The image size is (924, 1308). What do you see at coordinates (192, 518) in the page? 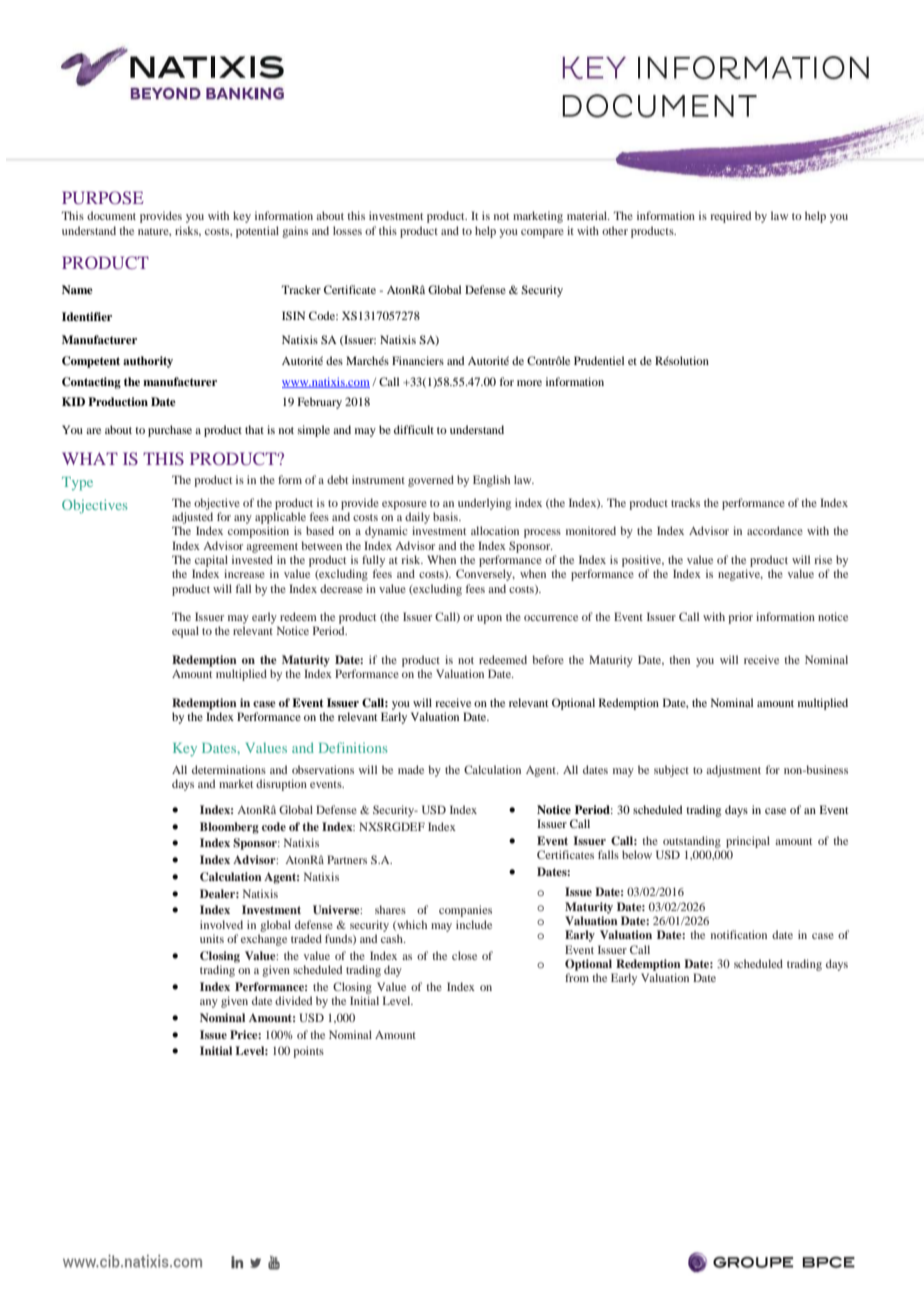
I see `adjusted` at bounding box center [192, 518].
